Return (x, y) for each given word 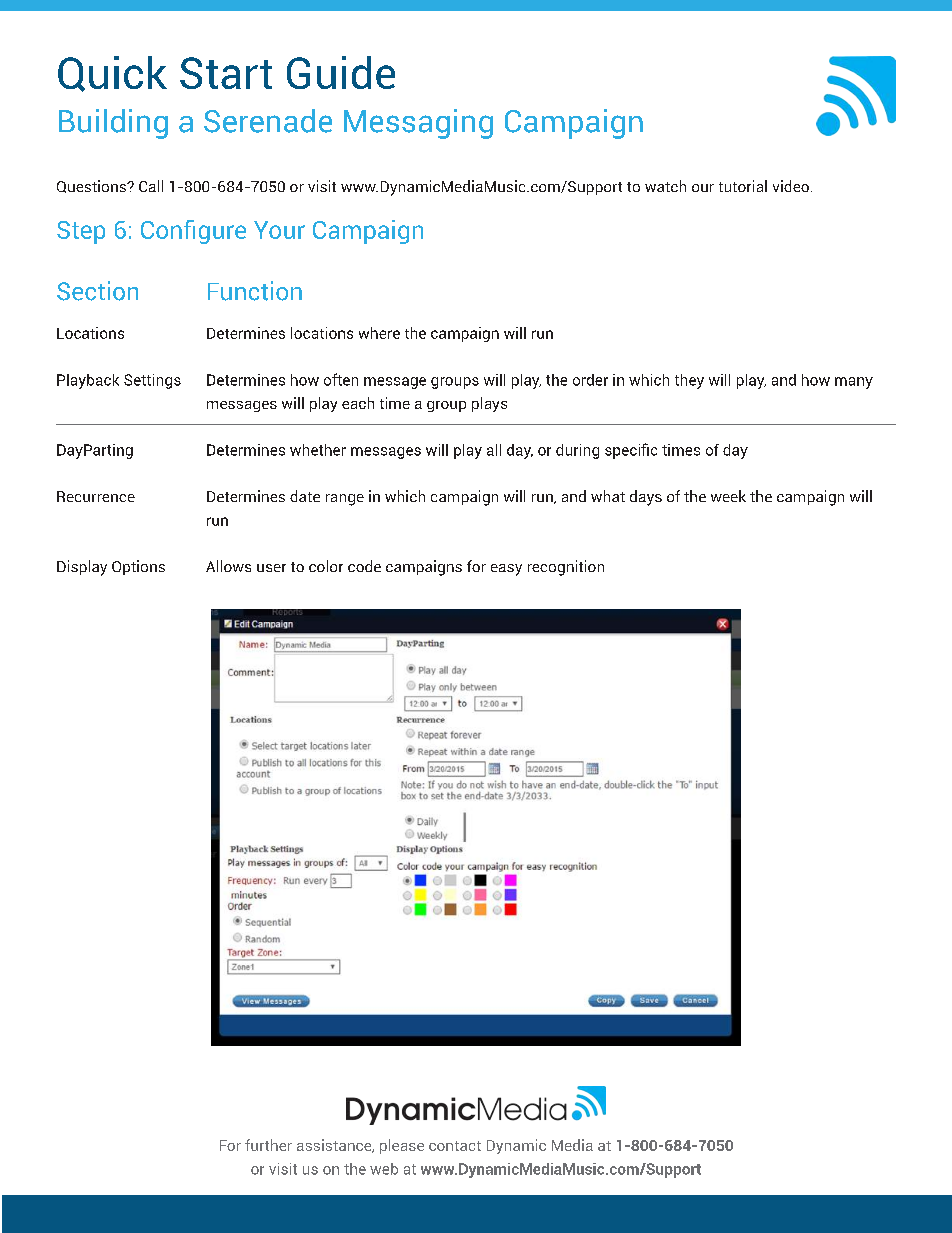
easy (506, 570)
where (379, 333)
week (728, 496)
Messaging (418, 124)
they (689, 381)
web (384, 1169)
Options (138, 567)
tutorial (743, 186)
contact (455, 1146)
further (268, 1145)
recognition (566, 568)
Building (113, 124)
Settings (152, 381)
